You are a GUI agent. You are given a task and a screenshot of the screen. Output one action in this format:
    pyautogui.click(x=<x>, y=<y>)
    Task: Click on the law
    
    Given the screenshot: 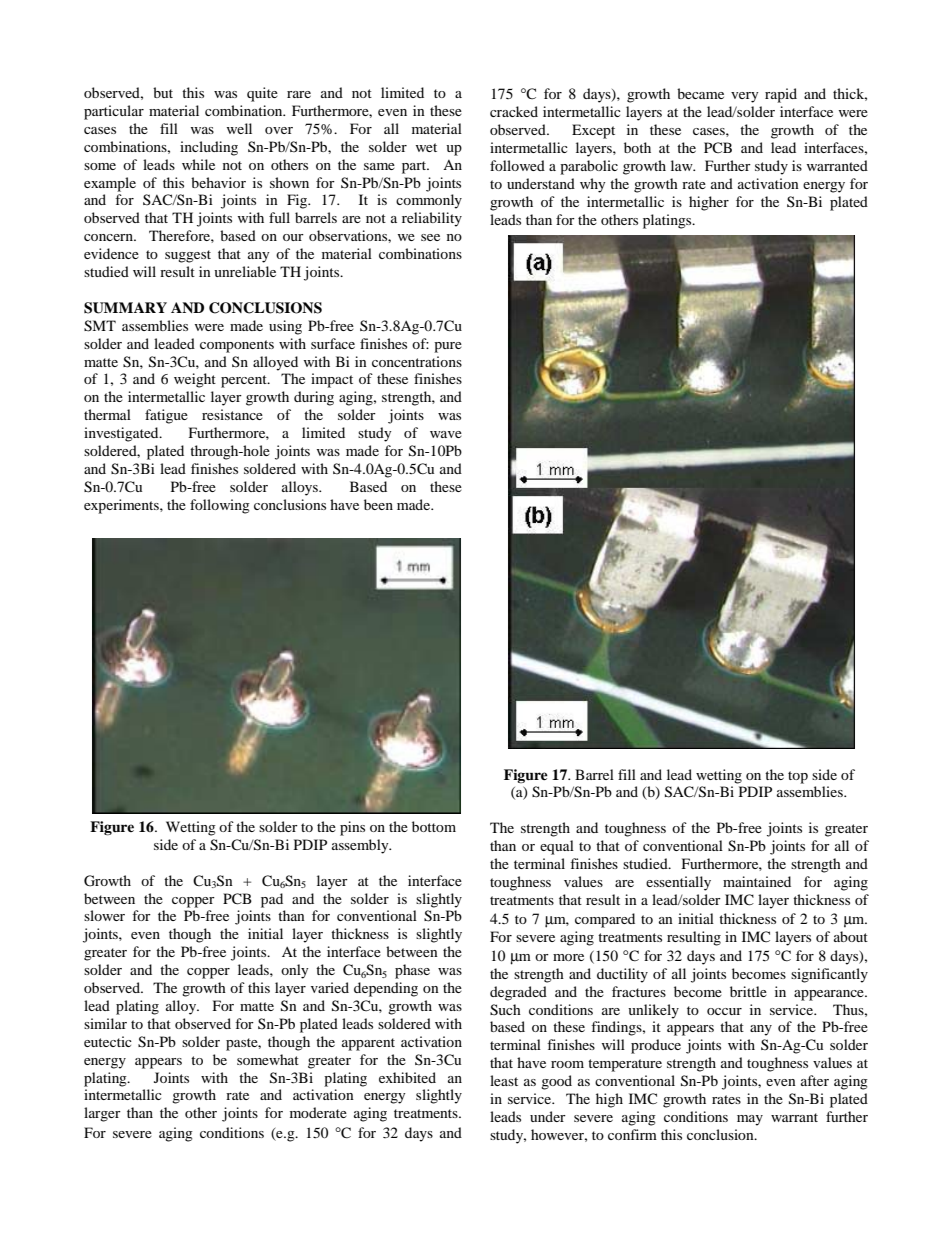 What is the action you would take?
    pyautogui.click(x=683, y=165)
